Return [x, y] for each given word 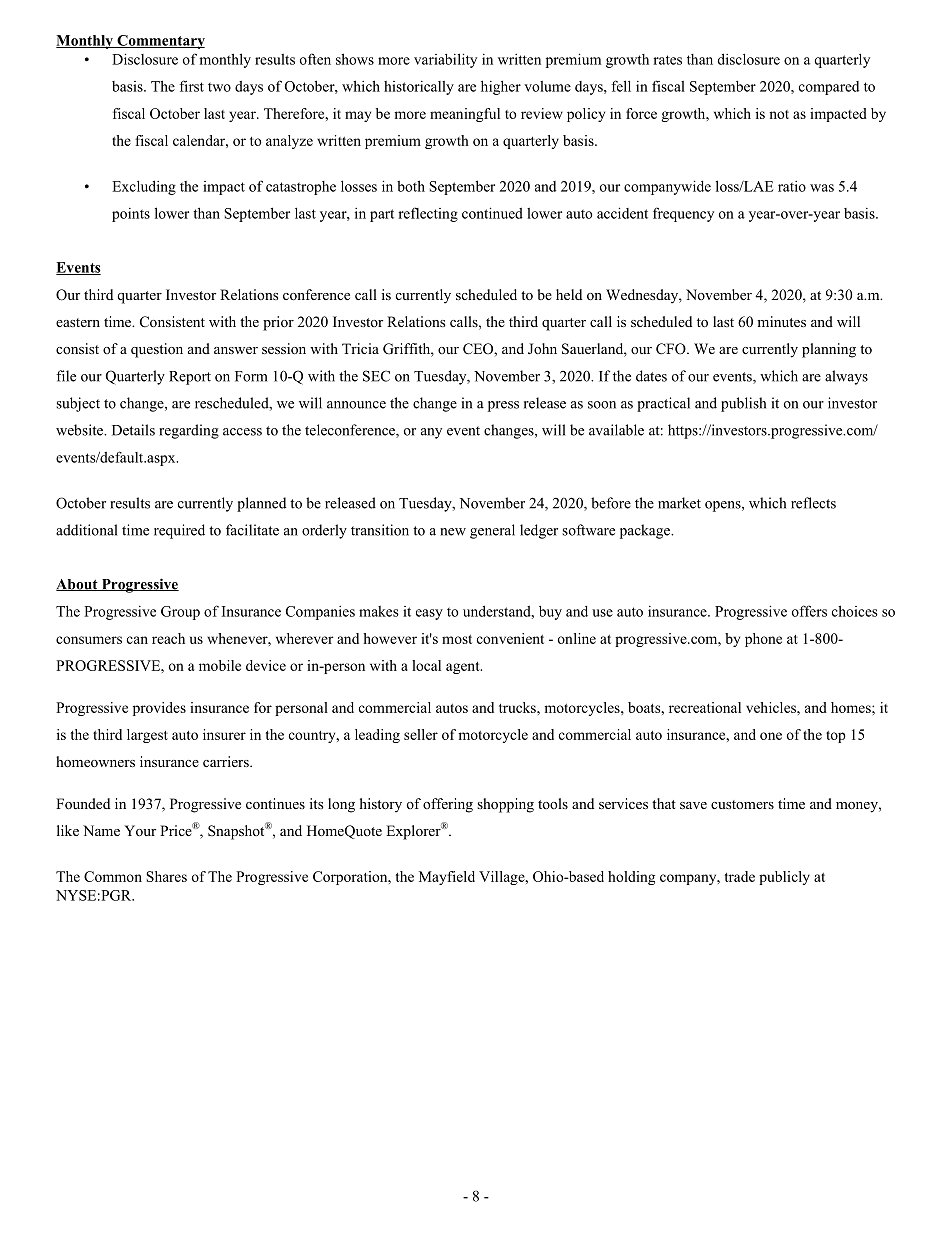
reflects [813, 503]
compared [829, 88]
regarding [189, 431]
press [503, 406]
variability [445, 60]
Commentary [160, 42]
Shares [166, 876]
